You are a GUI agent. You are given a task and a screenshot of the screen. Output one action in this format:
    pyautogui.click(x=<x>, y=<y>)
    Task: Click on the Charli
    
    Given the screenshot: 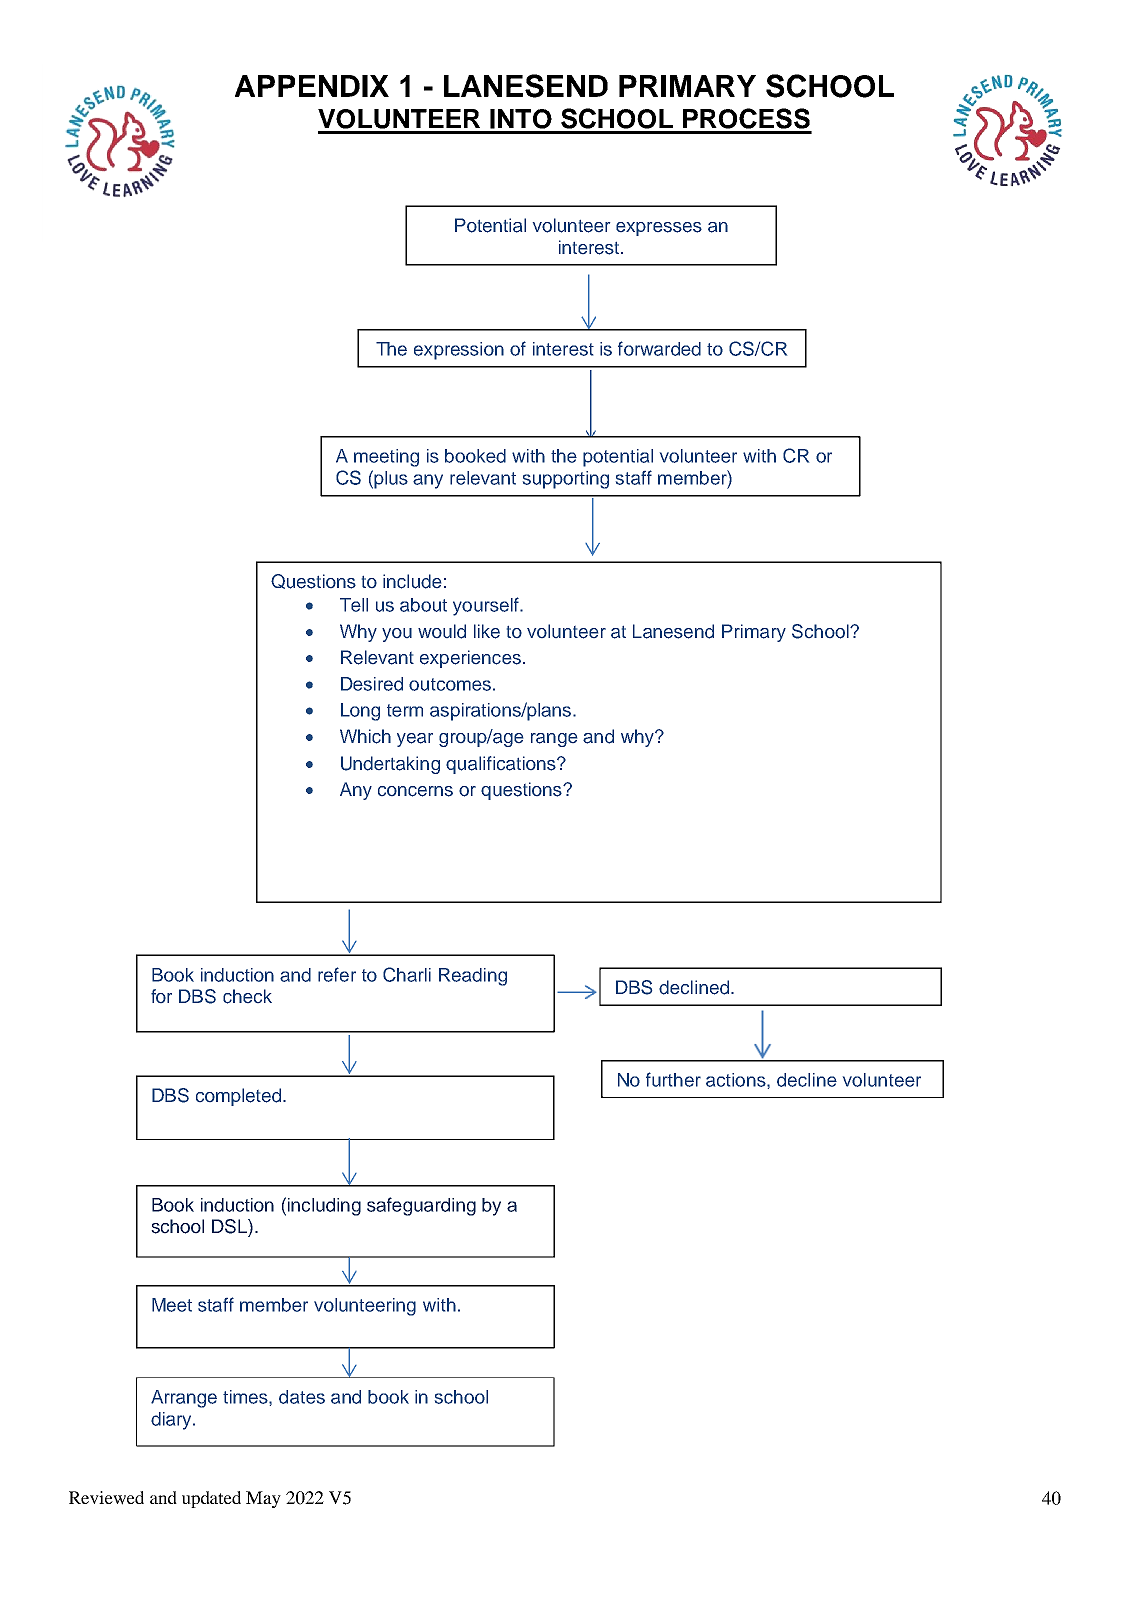 What is the action you would take?
    pyautogui.click(x=407, y=974)
